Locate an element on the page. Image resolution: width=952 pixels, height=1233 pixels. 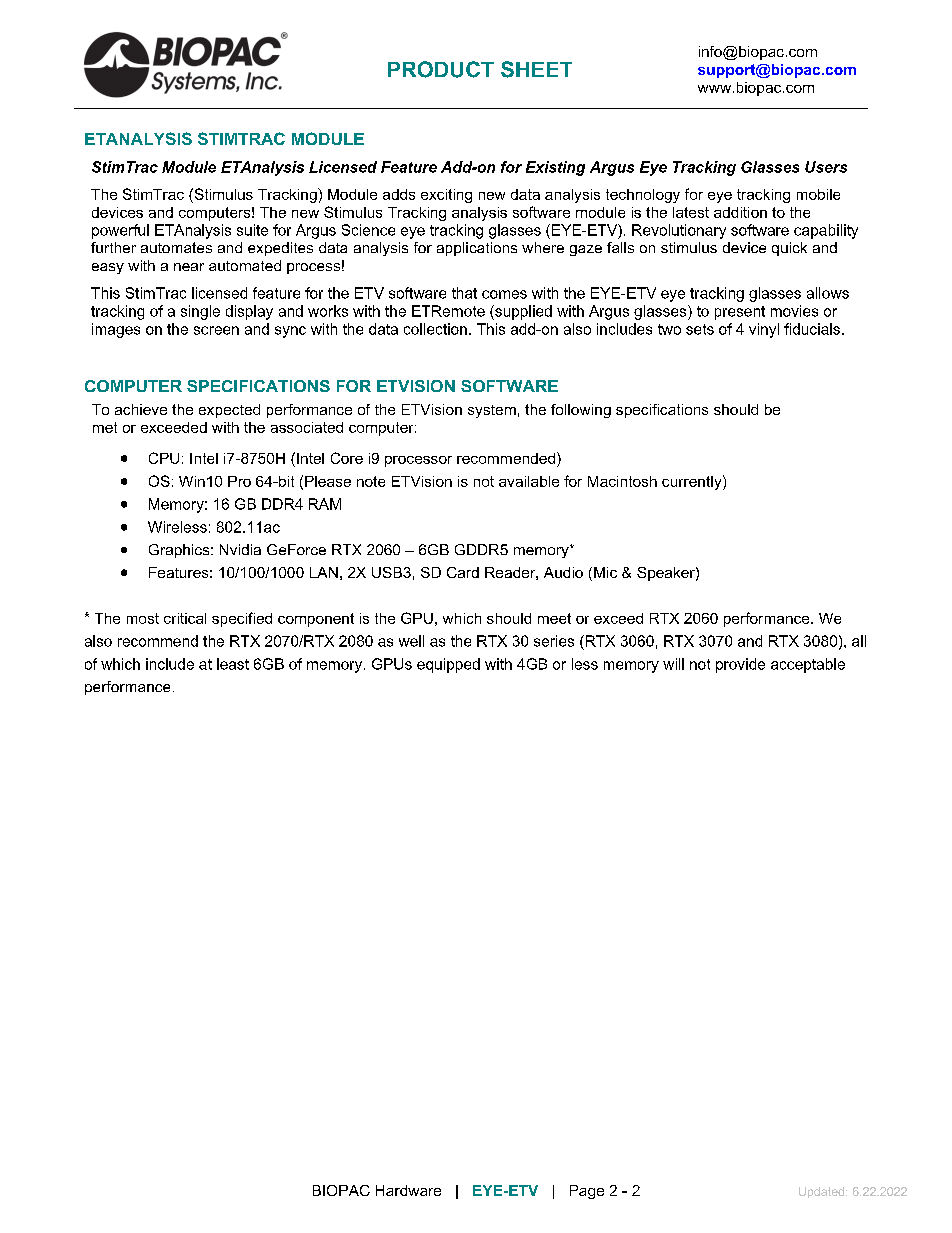
provide is located at coordinates (740, 665).
